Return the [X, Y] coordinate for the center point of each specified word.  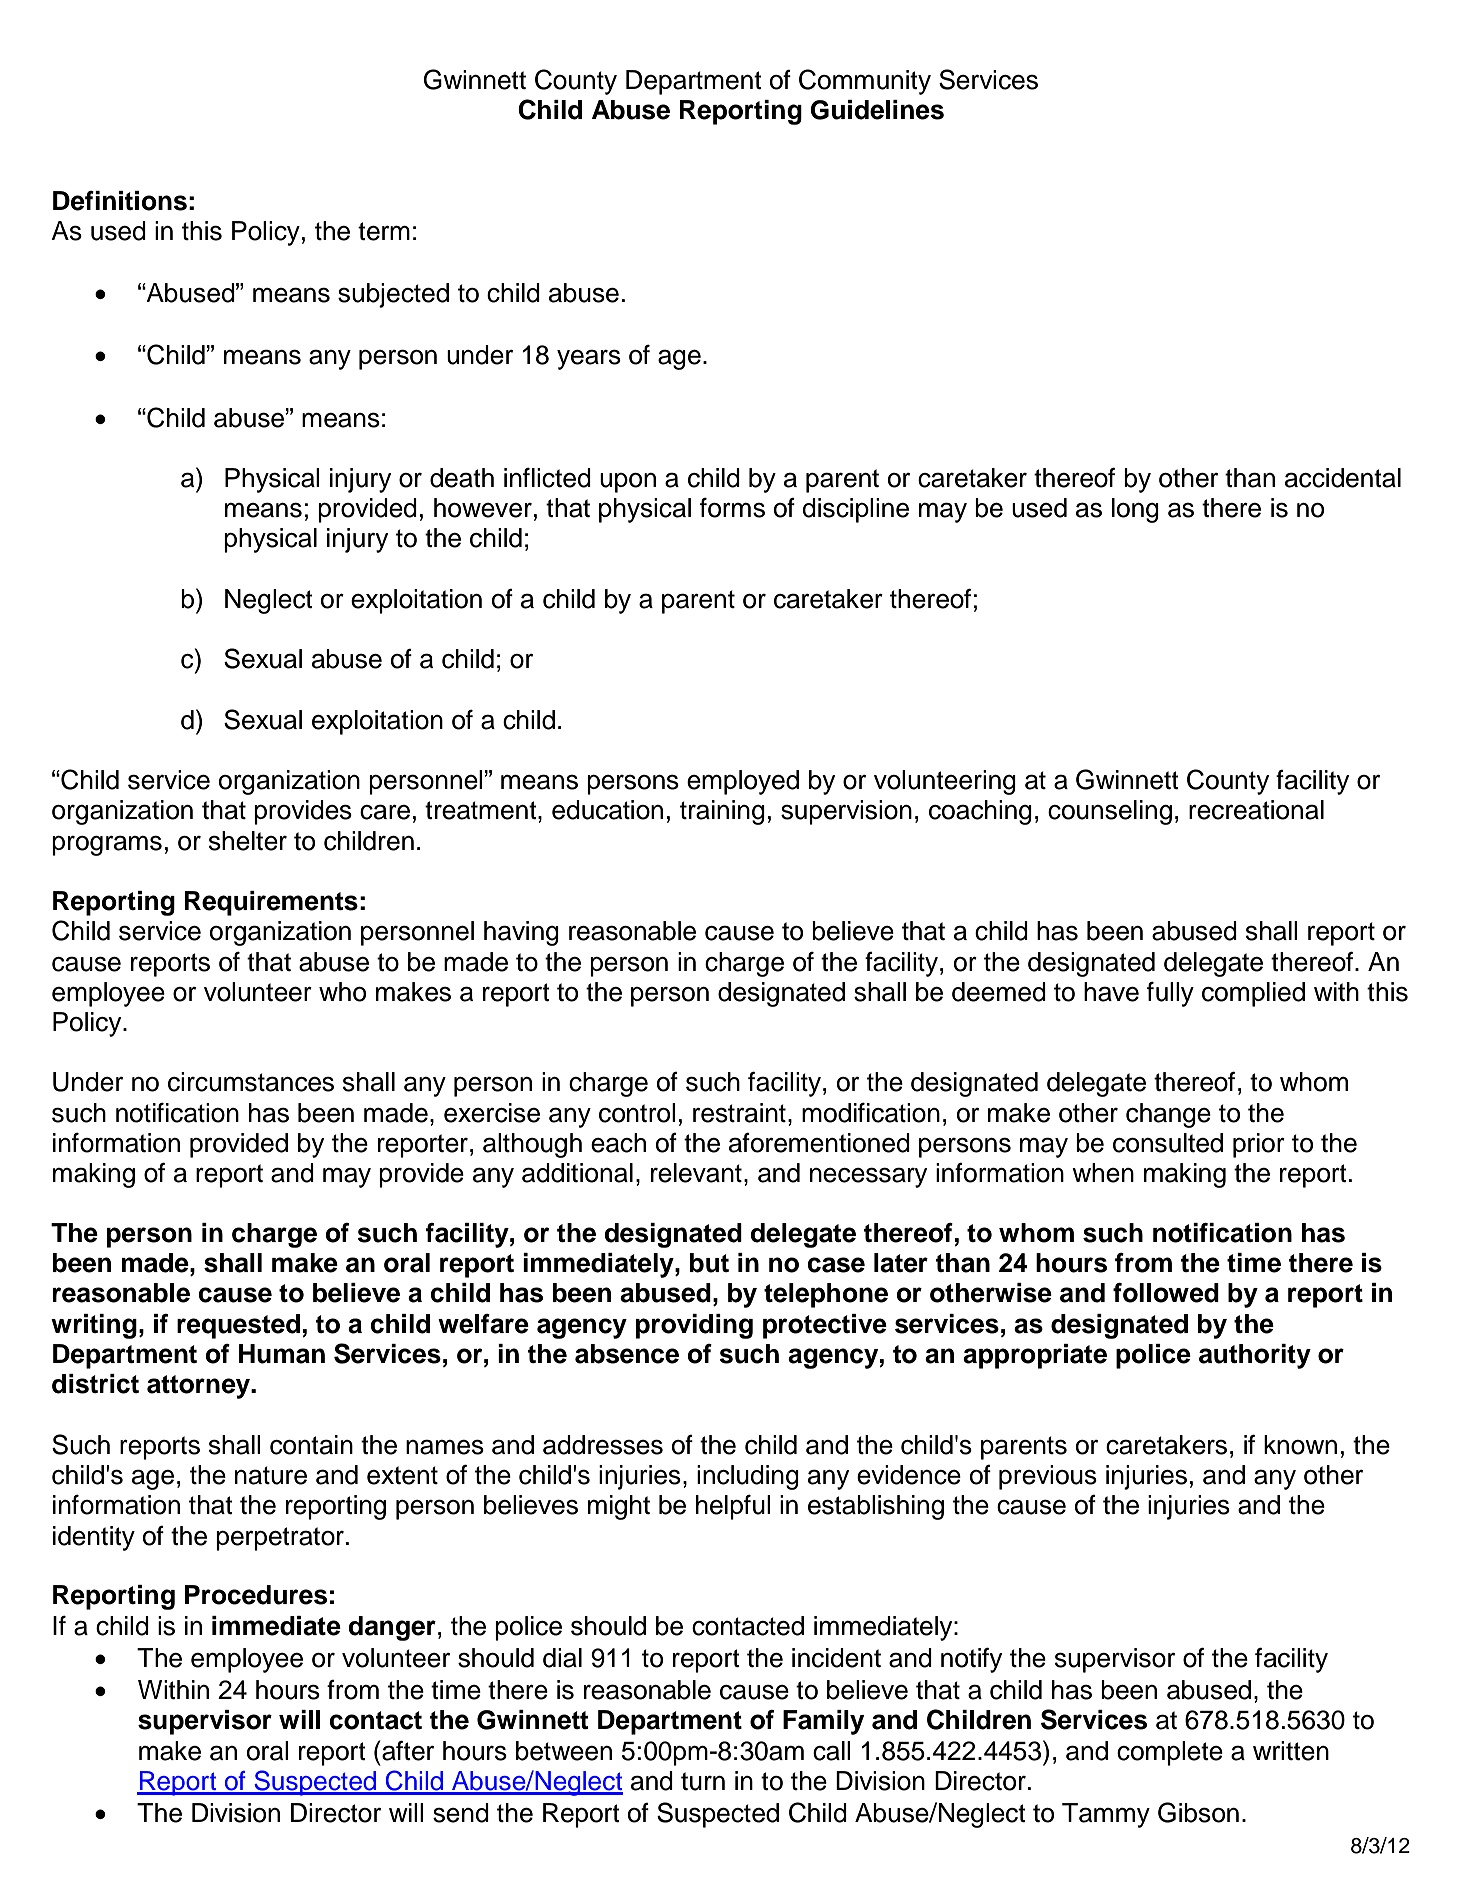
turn [703, 1781]
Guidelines [877, 110]
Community [865, 82]
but [709, 1263]
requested [238, 1326]
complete [1170, 1753]
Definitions [120, 201]
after [407, 1751]
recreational [1256, 810]
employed [743, 782]
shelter [248, 841]
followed [1166, 1293]
